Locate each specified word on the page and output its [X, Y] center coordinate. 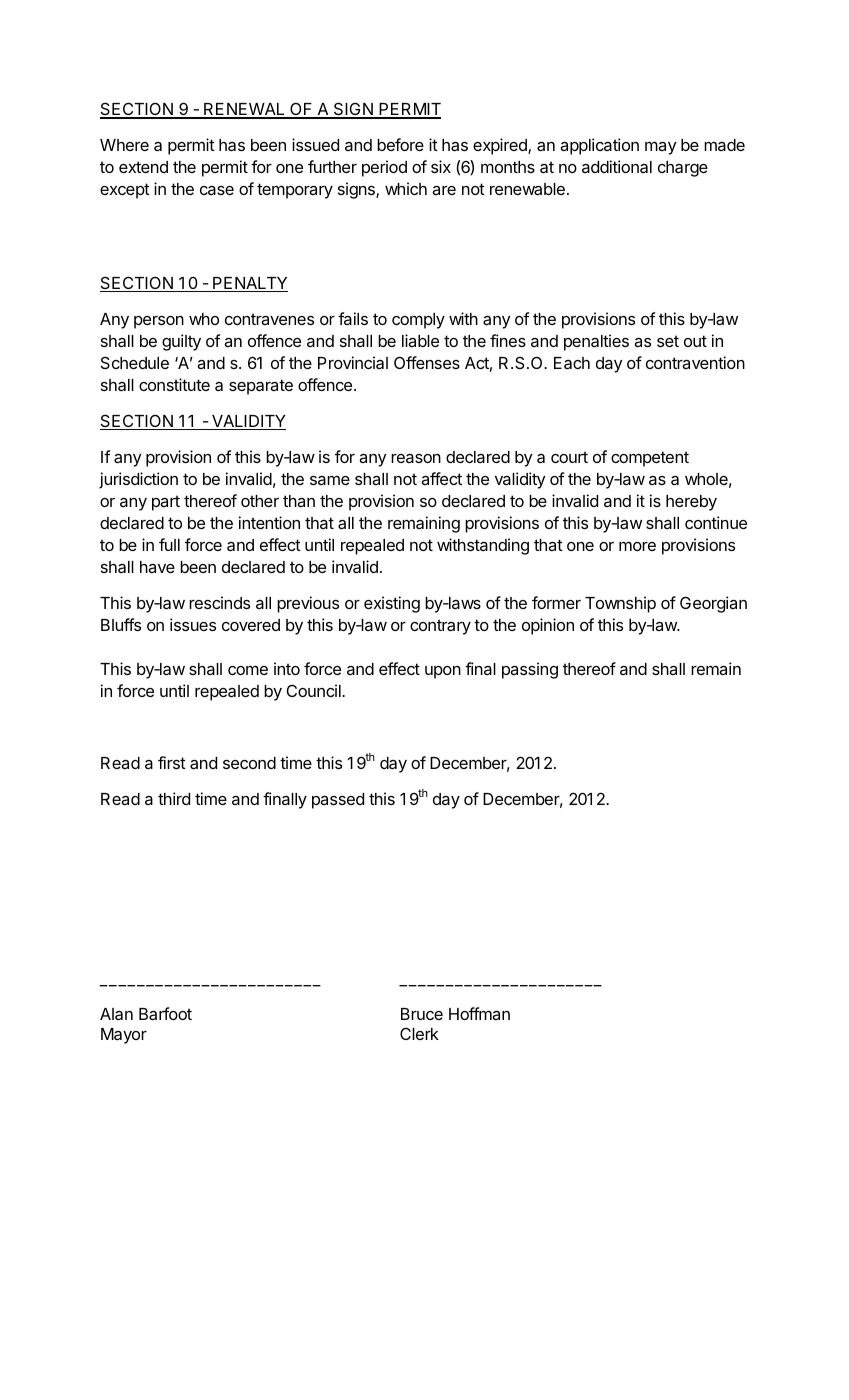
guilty [181, 342]
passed [338, 801]
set [668, 341]
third [174, 798]
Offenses [427, 362]
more [637, 546]
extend [143, 167]
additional [617, 166]
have [157, 567]
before [400, 144]
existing [392, 604]
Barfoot [165, 1013]
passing [530, 670]
